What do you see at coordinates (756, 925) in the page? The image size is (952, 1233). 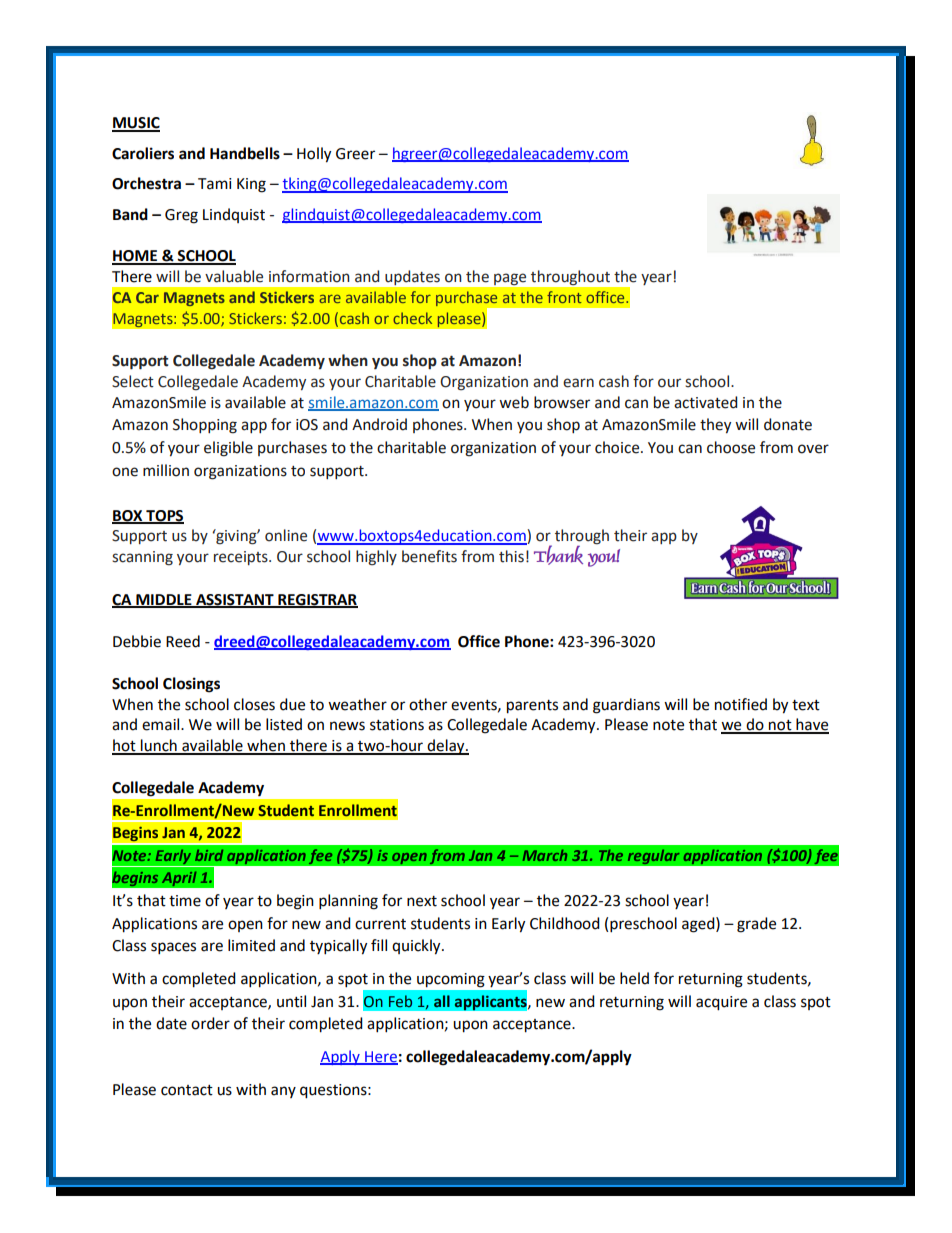 I see `grade` at bounding box center [756, 925].
